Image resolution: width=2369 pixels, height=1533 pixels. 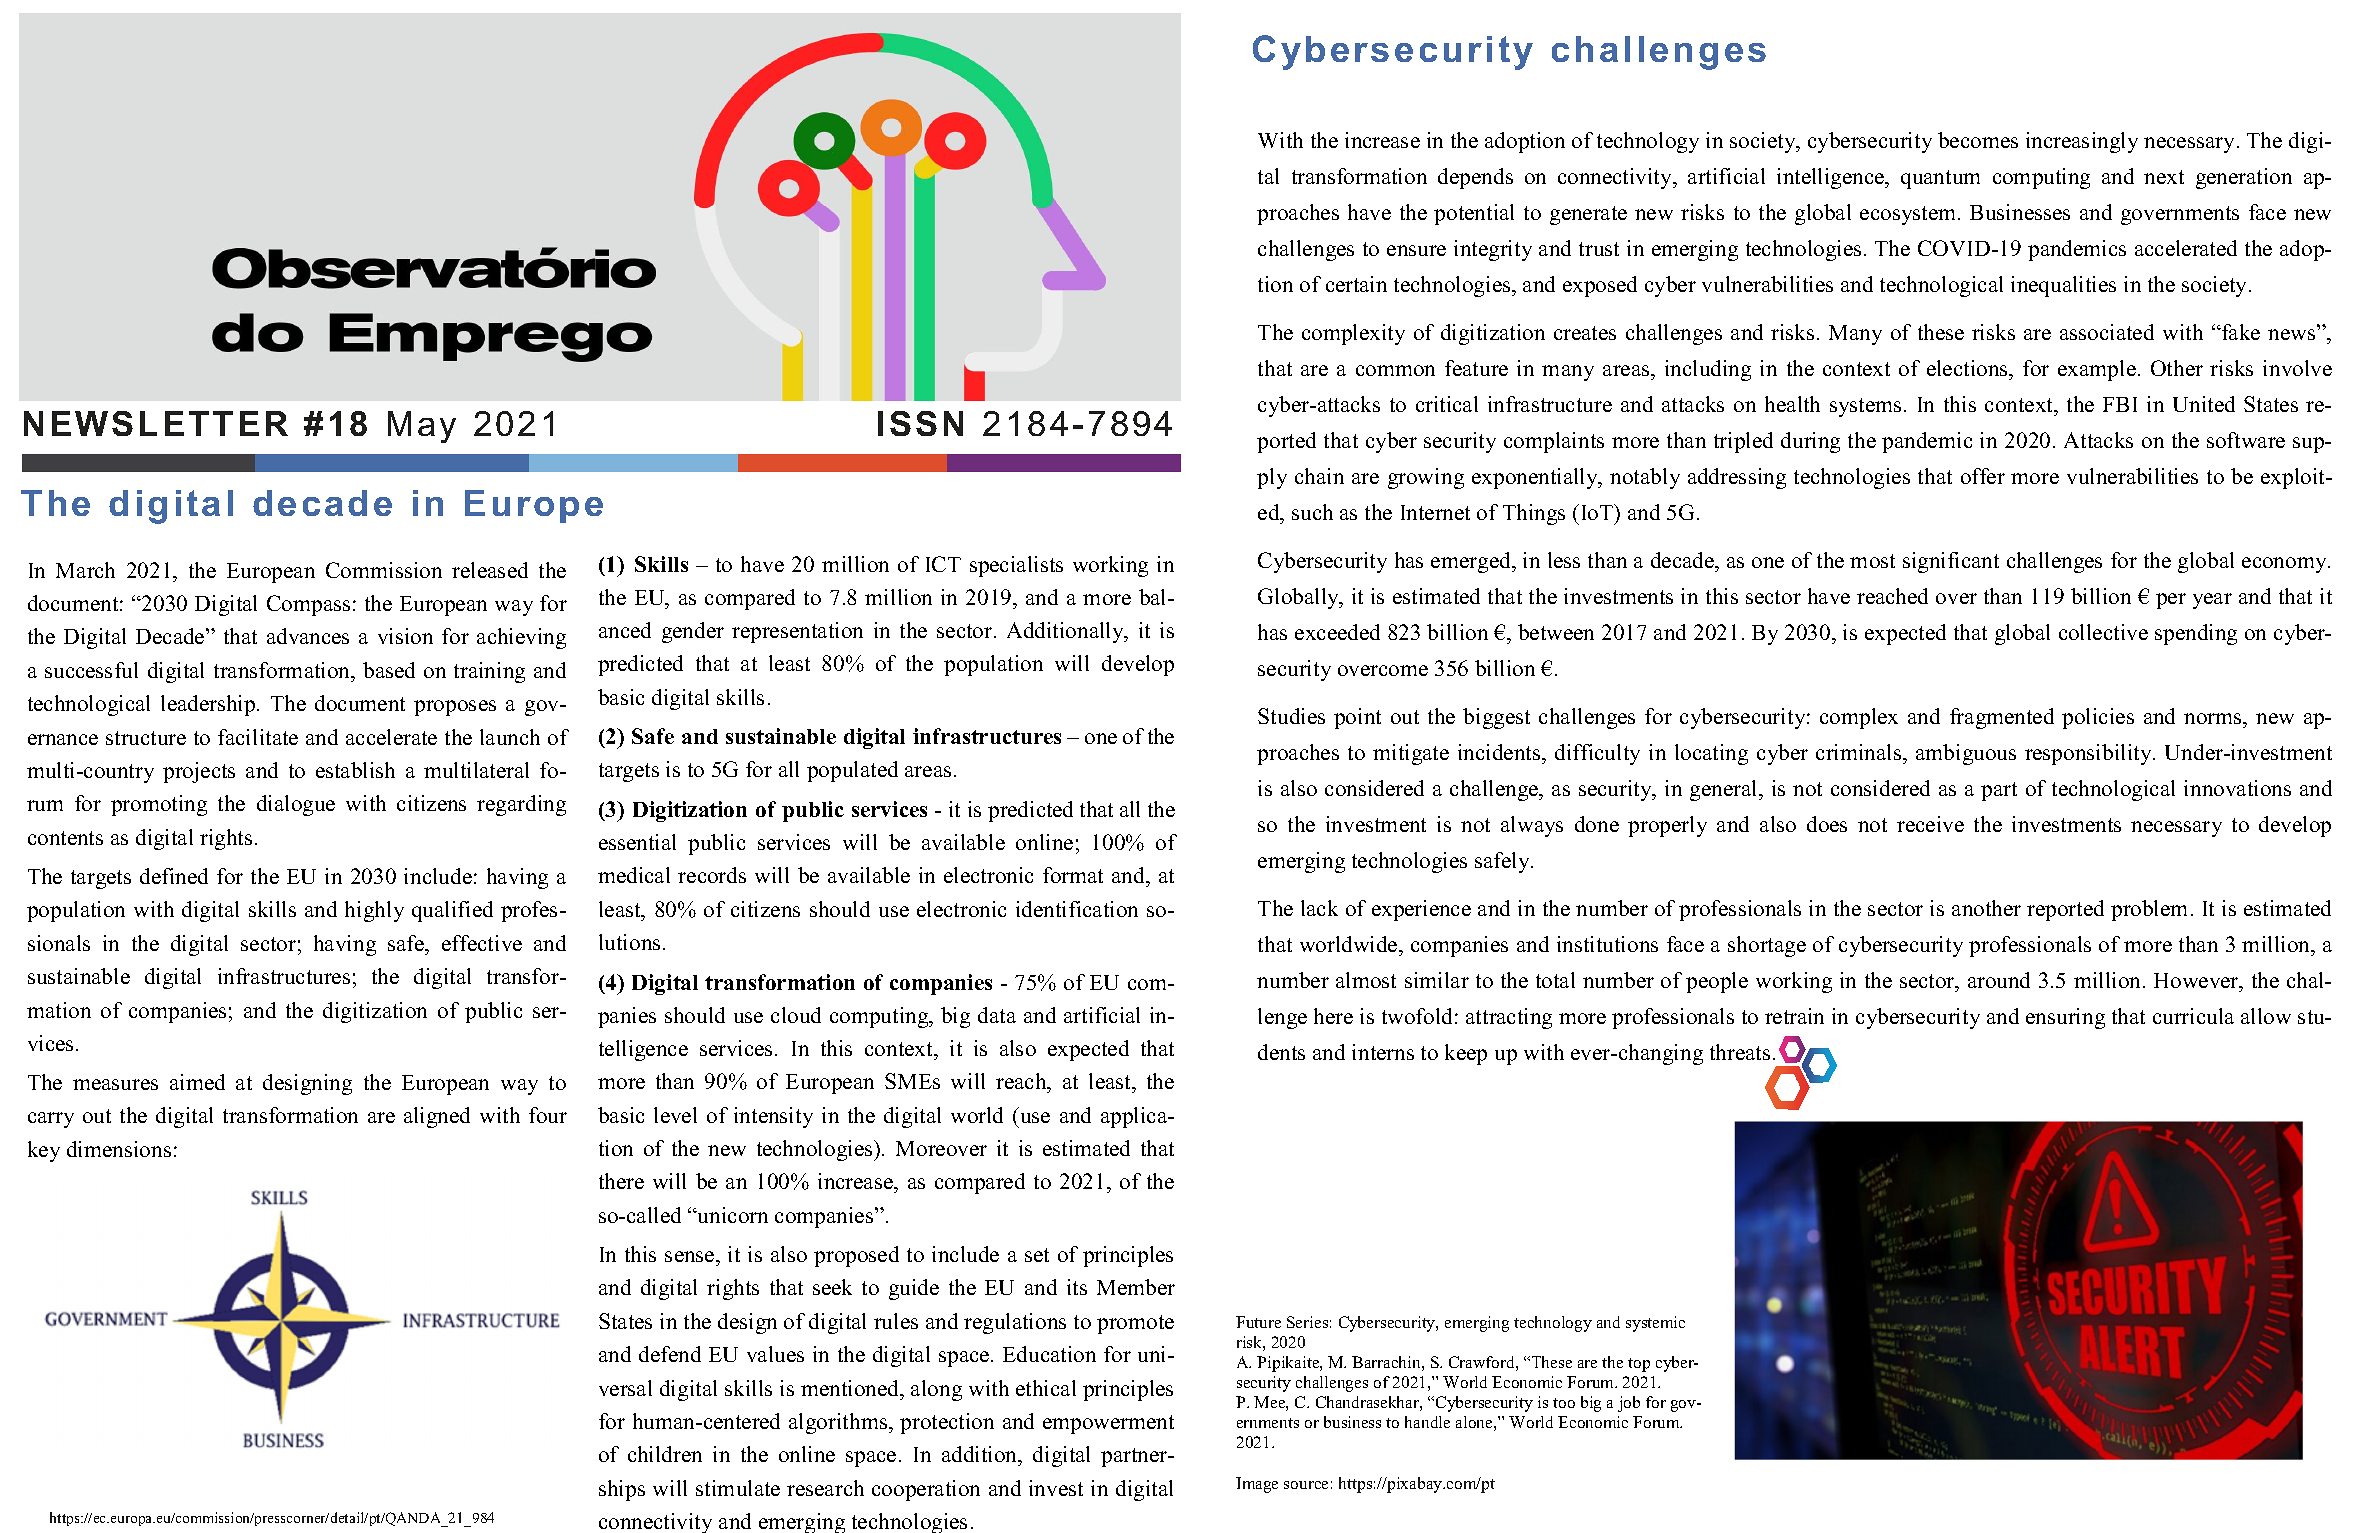 What do you see at coordinates (1108, 1424) in the page?
I see `empowerment` at bounding box center [1108, 1424].
